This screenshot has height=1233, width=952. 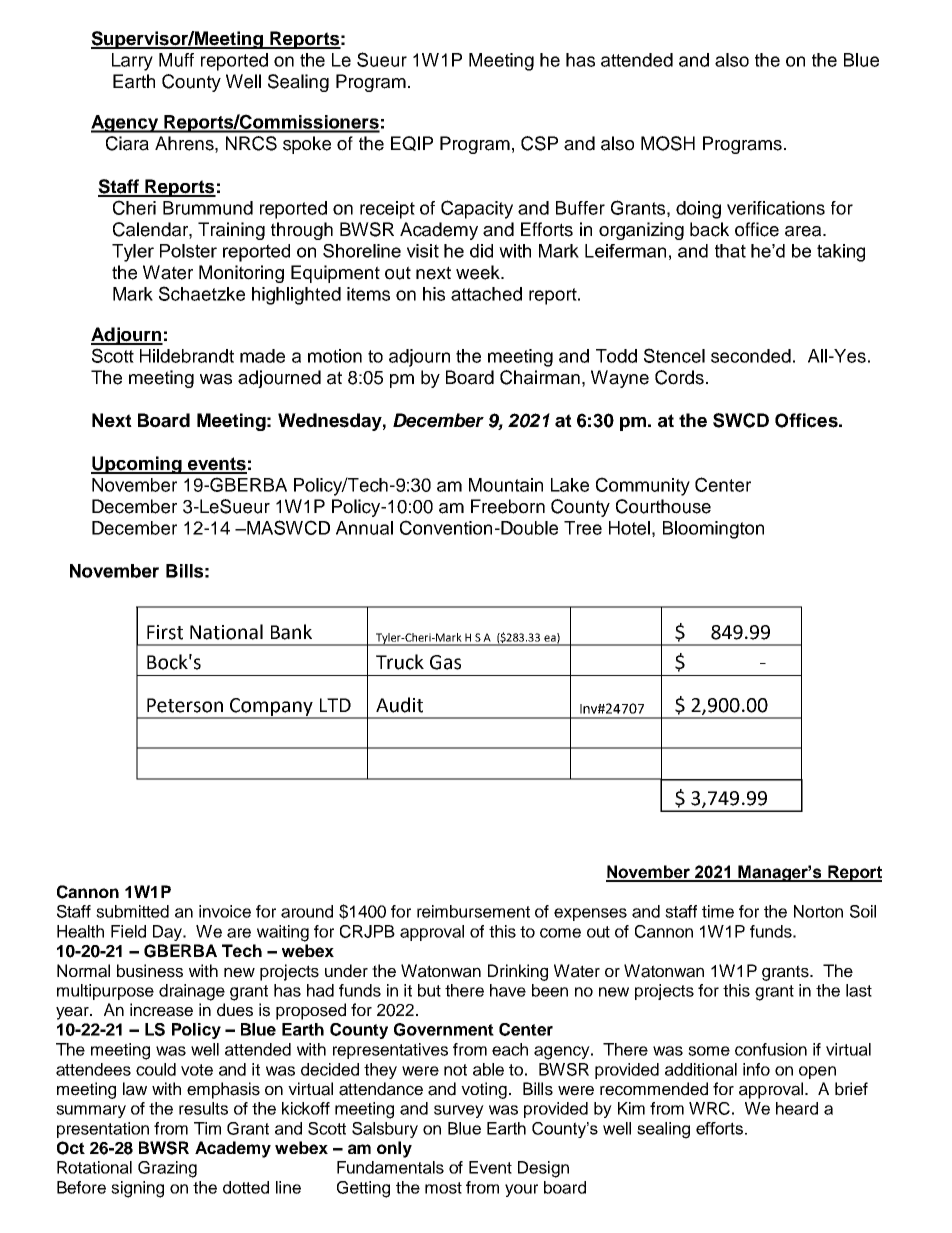 I want to click on submitted, so click(x=132, y=911).
